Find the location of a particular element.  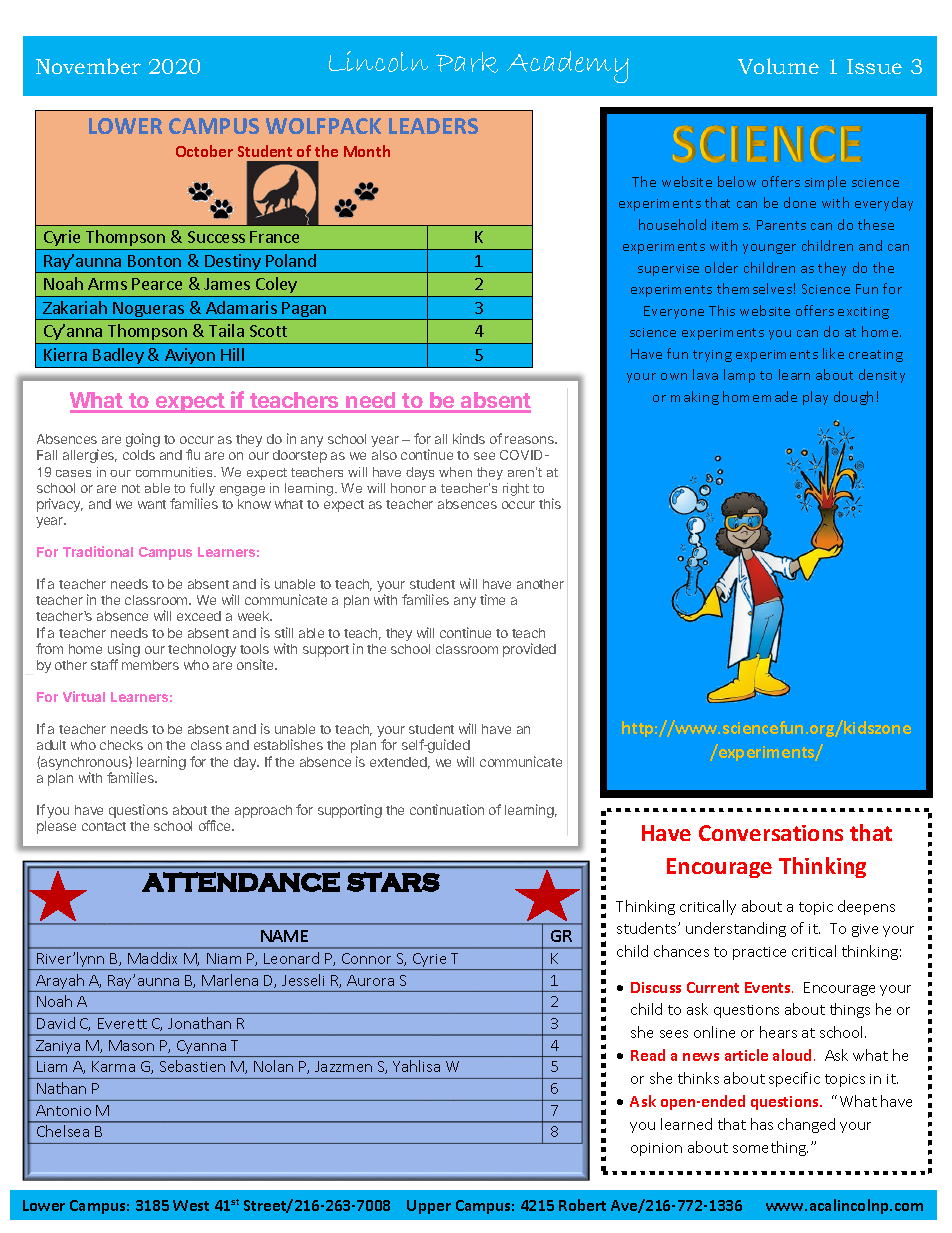

Volume is located at coordinates (778, 66).
